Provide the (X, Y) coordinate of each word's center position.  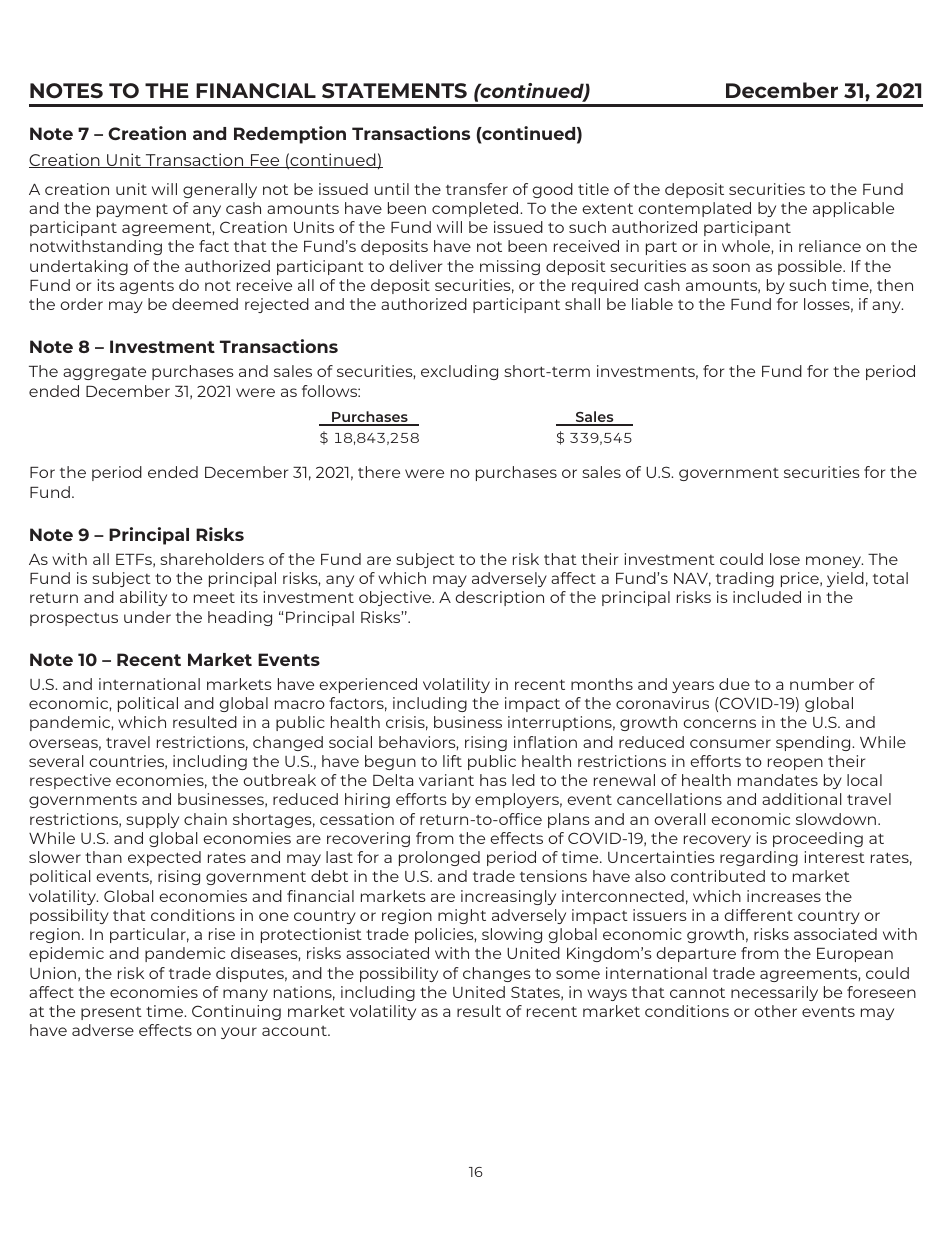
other (775, 1011)
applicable (853, 209)
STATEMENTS (394, 91)
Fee (265, 161)
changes (497, 974)
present (111, 1013)
